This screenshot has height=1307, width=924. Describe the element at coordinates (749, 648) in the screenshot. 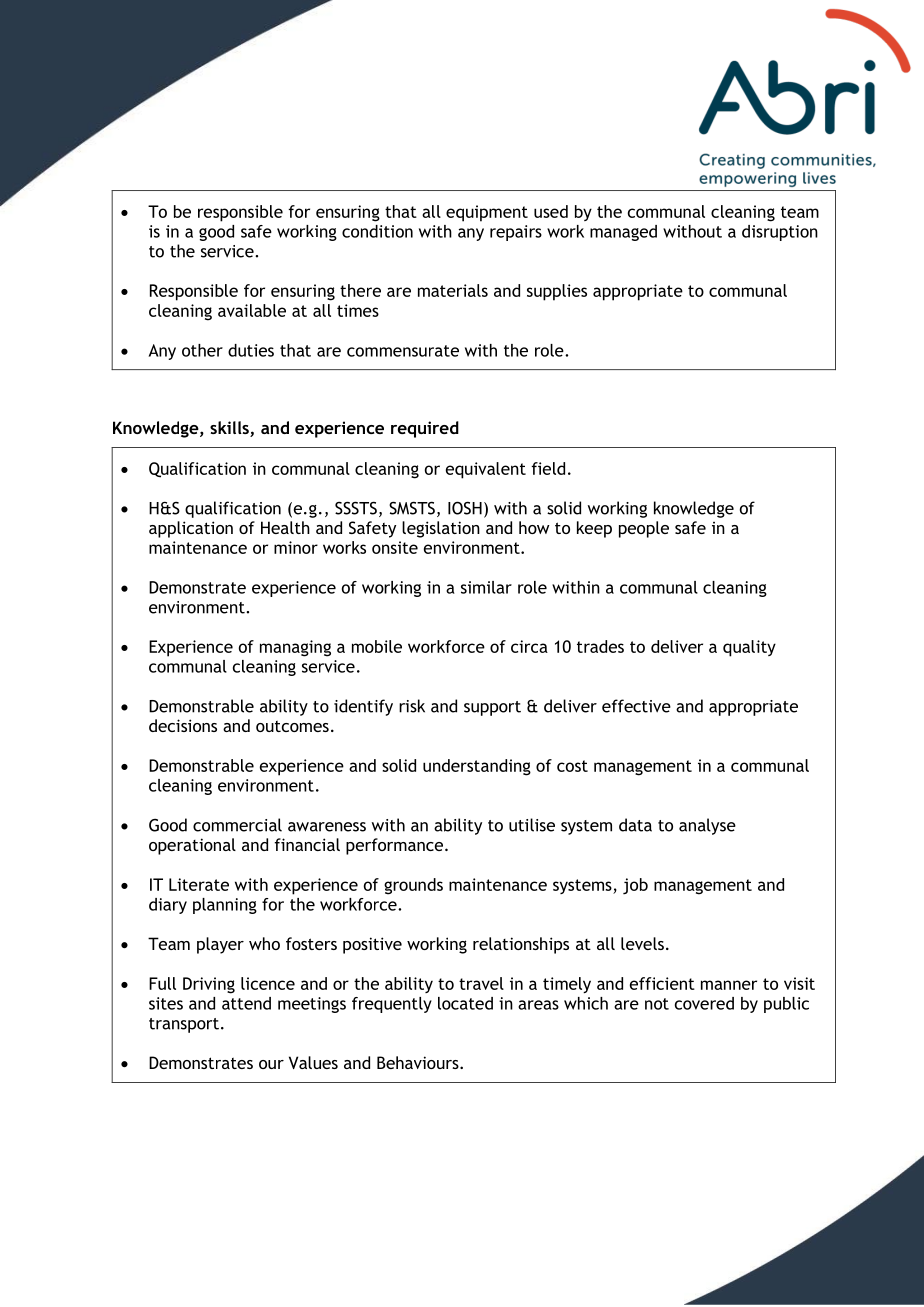

I see `quality` at that location.
